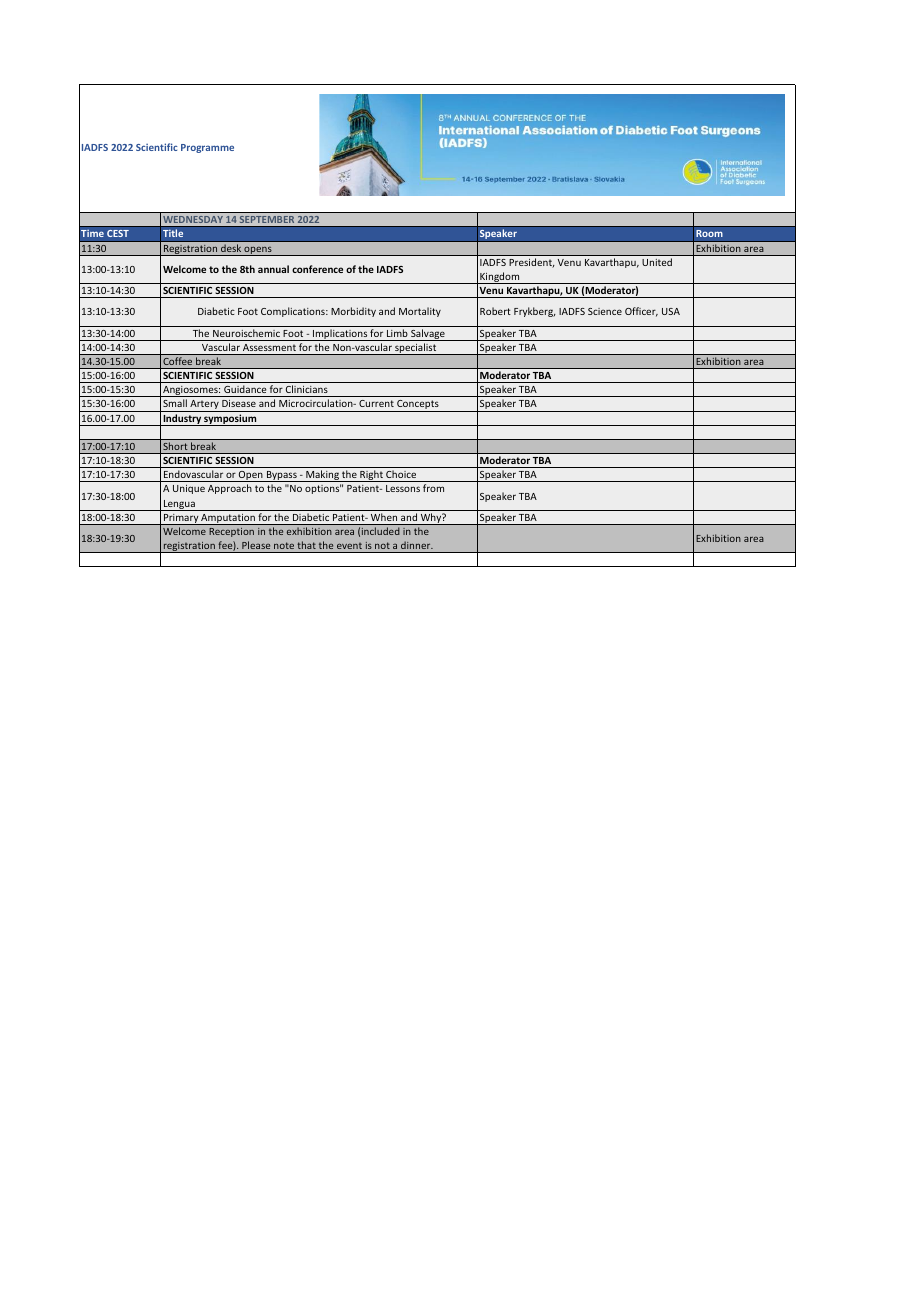 The height and width of the screenshot is (1308, 924). Describe the element at coordinates (709, 233) in the screenshot. I see `Room` at that location.
